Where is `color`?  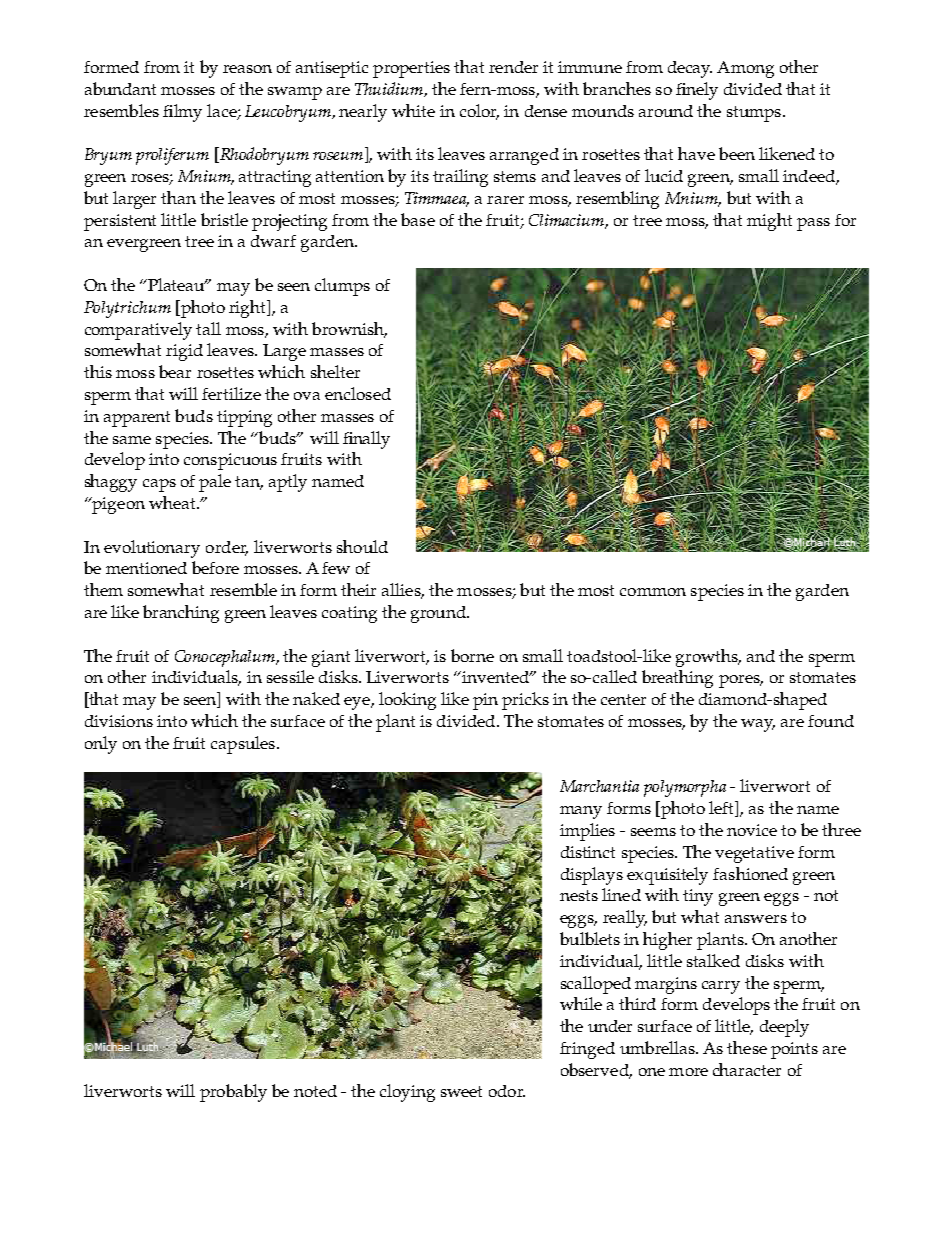
color is located at coordinates (479, 111).
